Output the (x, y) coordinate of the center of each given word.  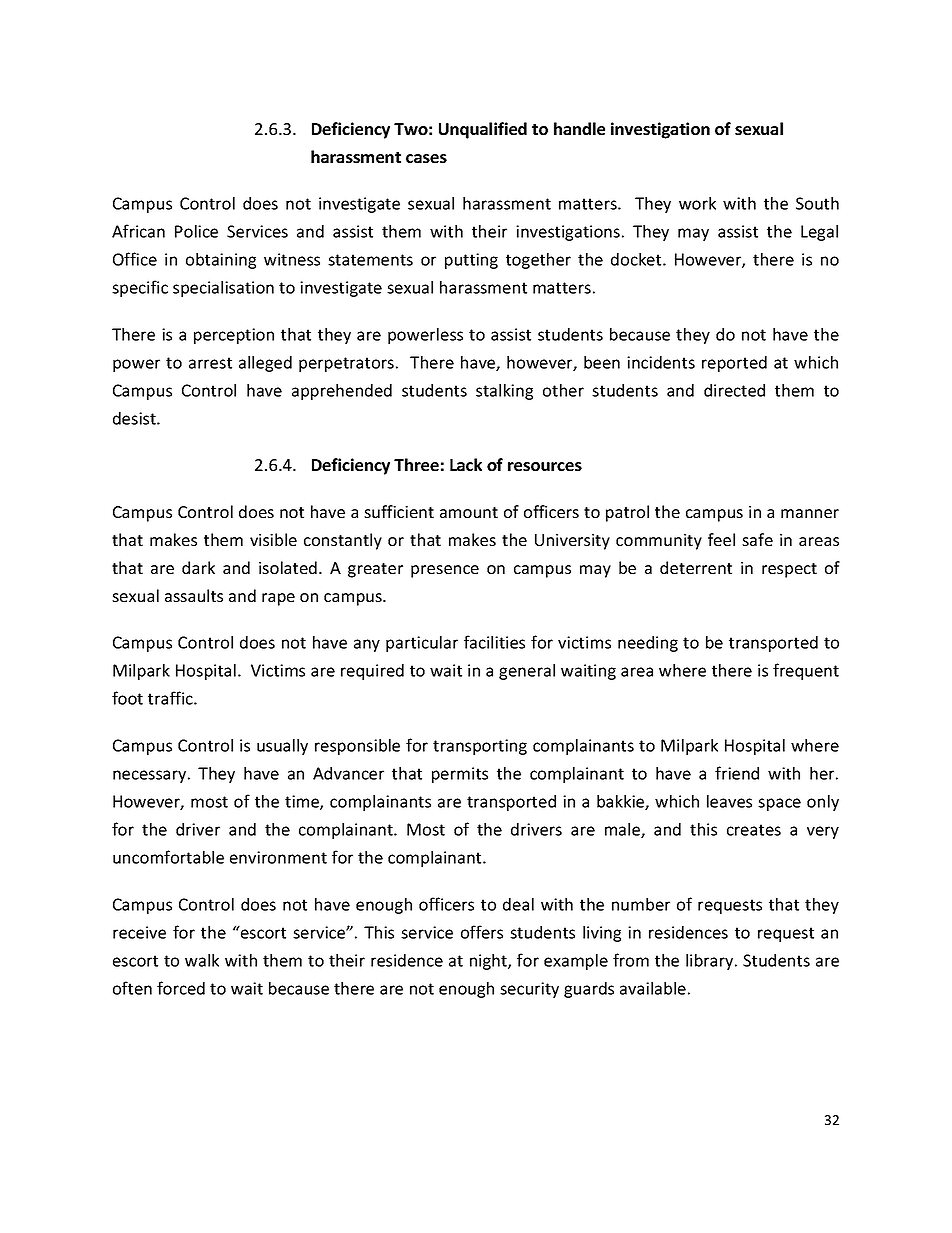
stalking (504, 392)
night (489, 962)
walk (202, 960)
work (697, 203)
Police (196, 231)
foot (127, 698)
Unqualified (483, 130)
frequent (806, 671)
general (527, 672)
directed (734, 390)
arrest (210, 363)
